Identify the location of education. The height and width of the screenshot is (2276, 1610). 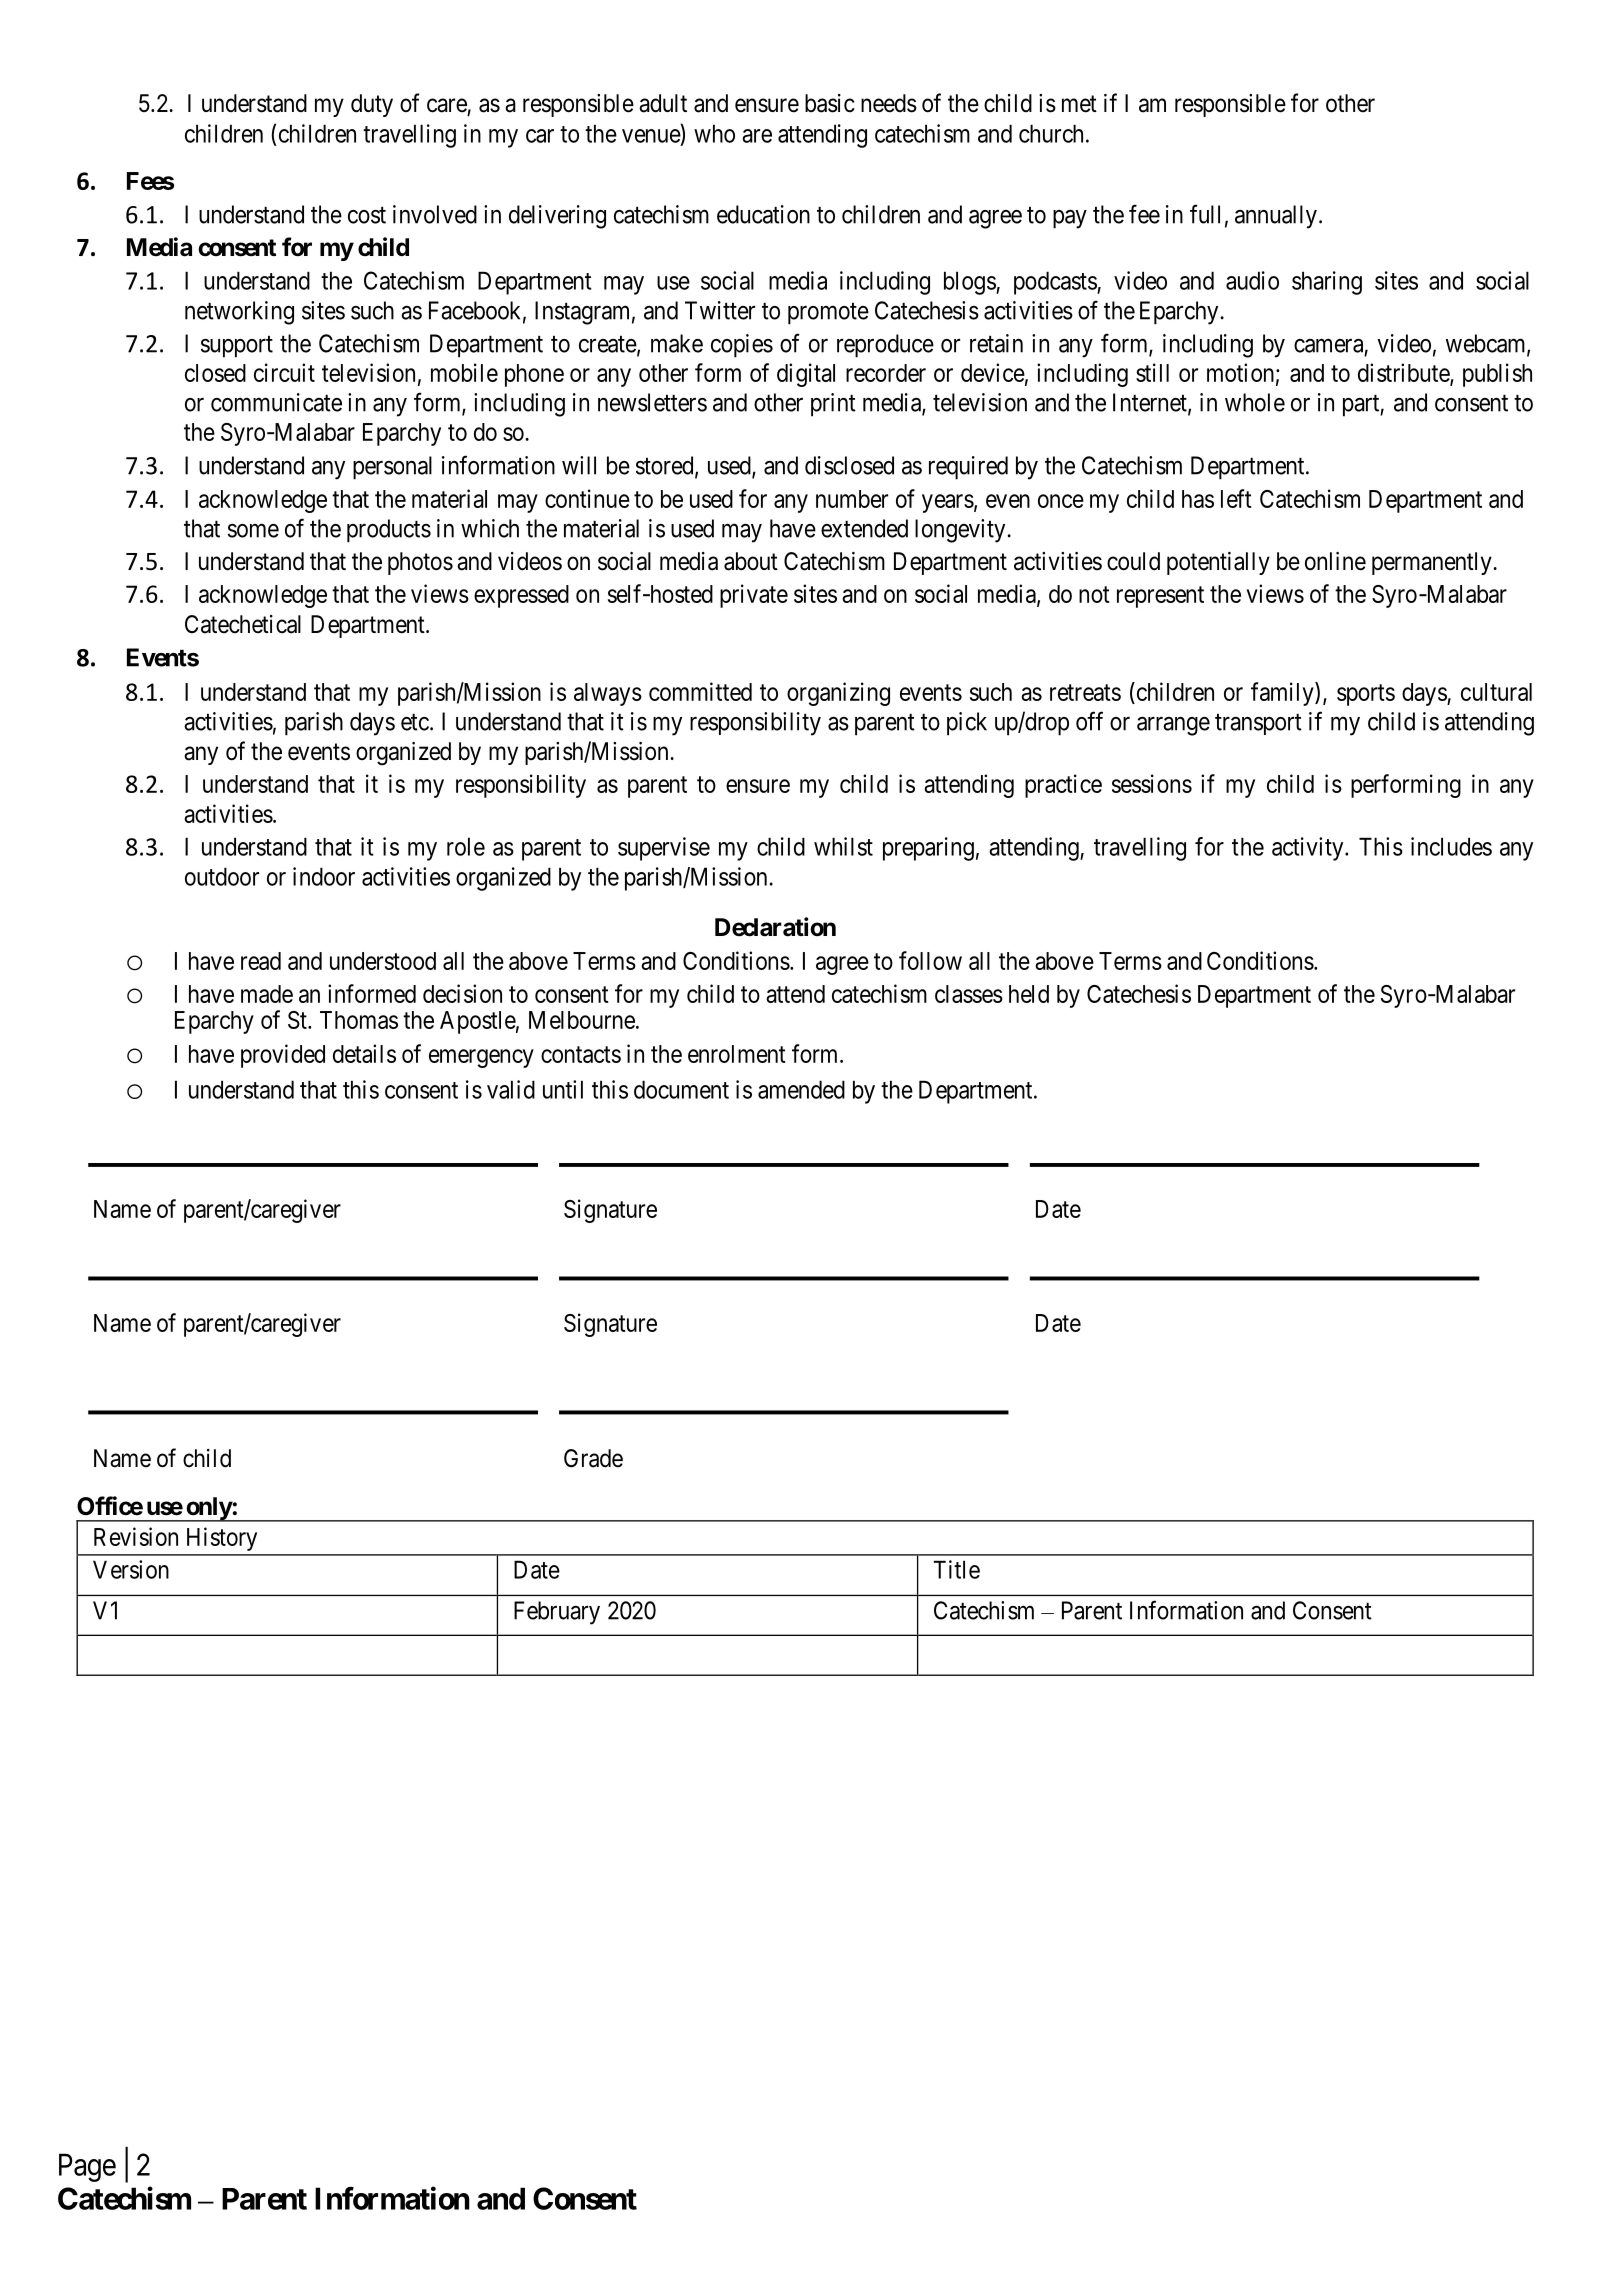
(763, 214).
